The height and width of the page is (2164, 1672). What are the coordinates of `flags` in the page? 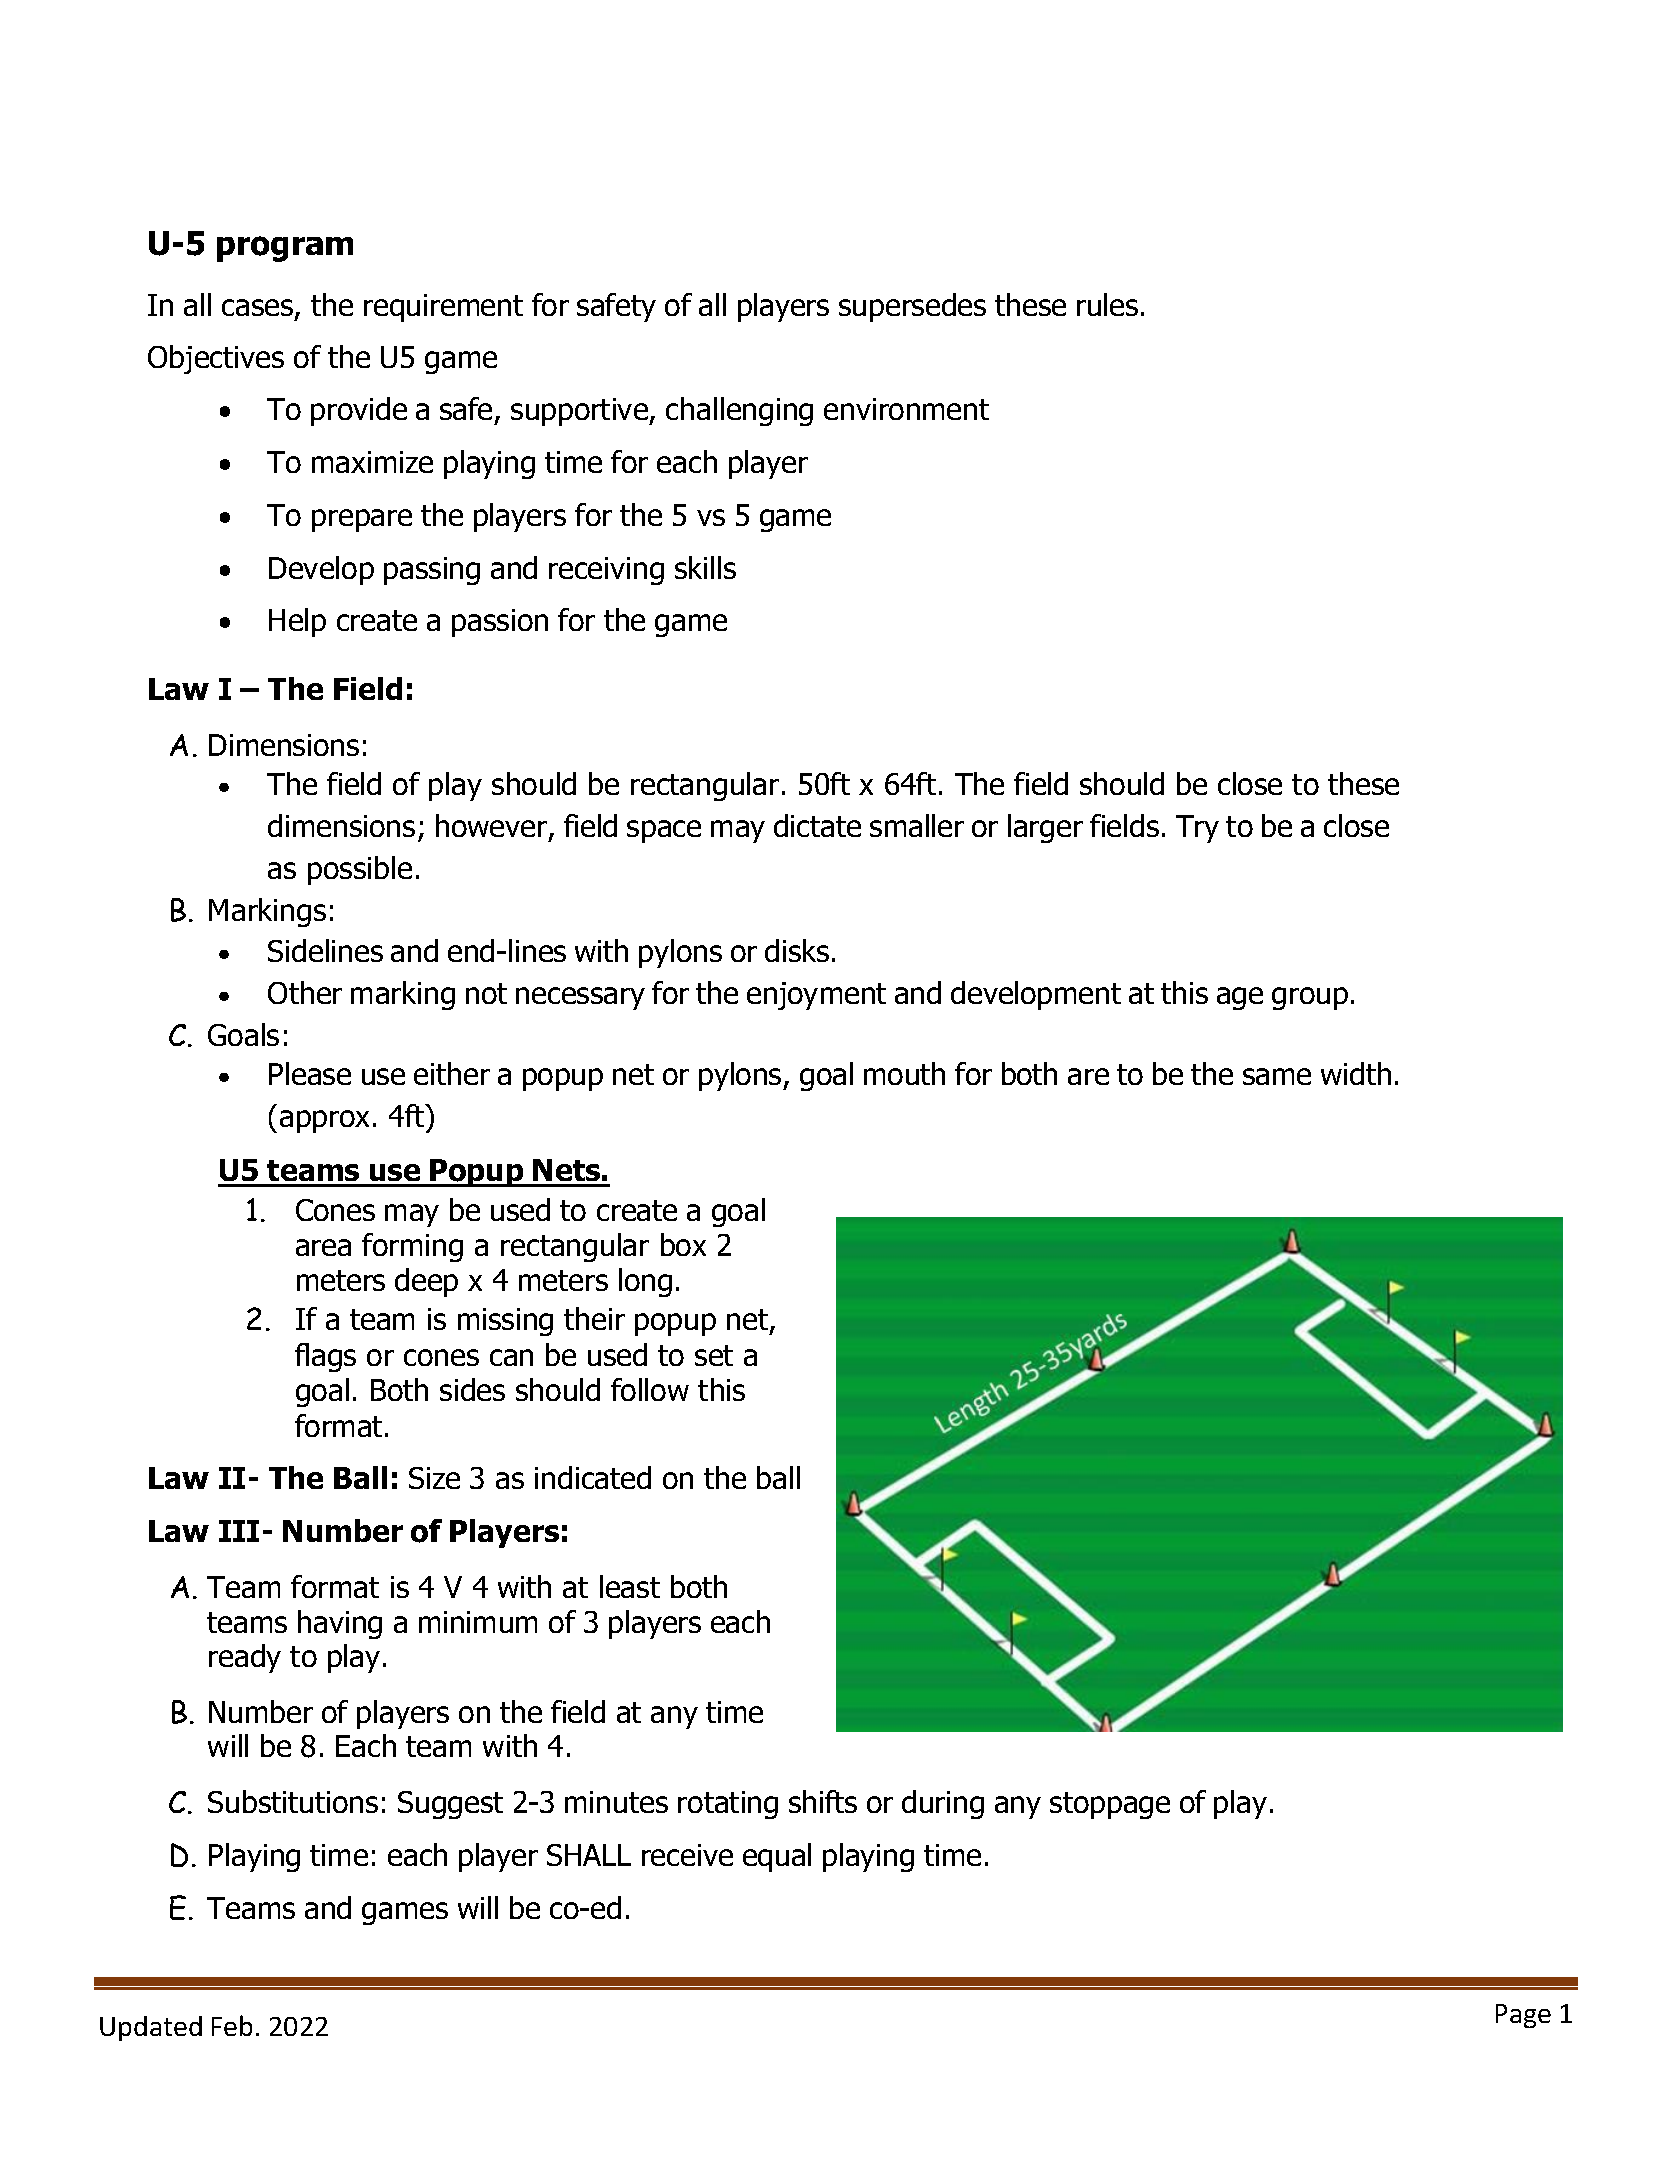 It's located at (325, 1357).
